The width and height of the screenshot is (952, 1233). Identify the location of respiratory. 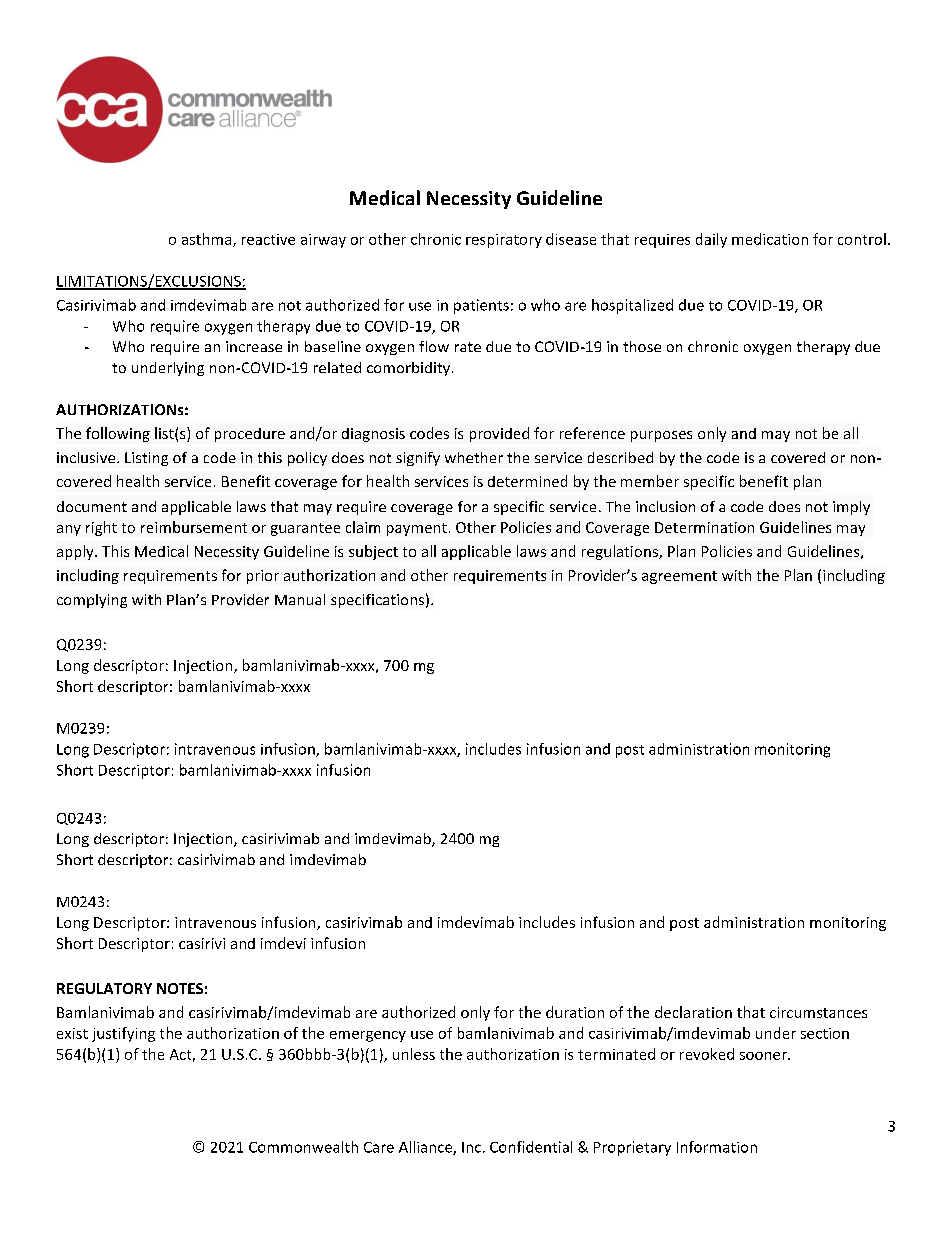
(504, 241).
